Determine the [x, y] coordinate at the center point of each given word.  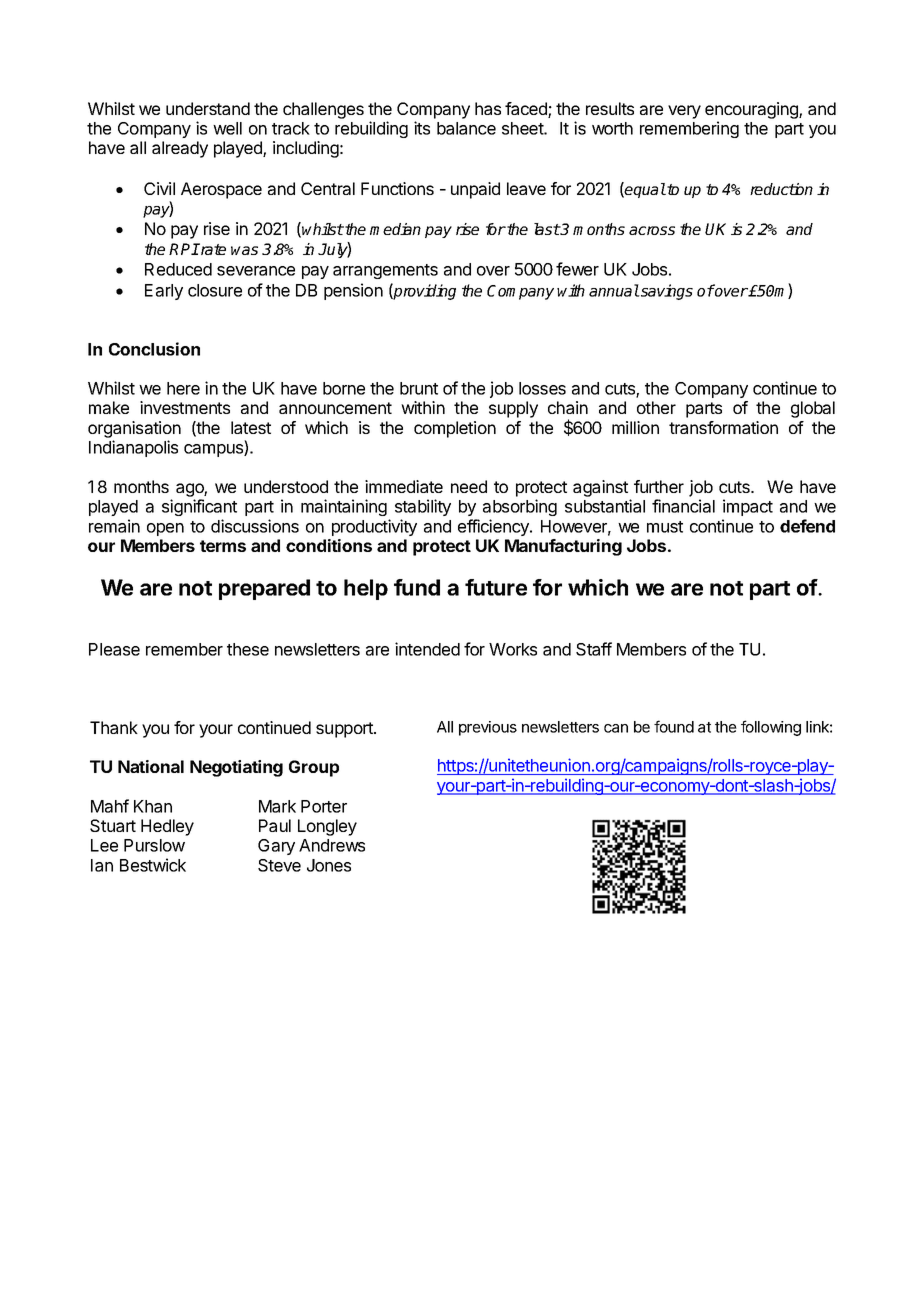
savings [666, 292]
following [771, 728]
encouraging [752, 110]
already [180, 149]
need [469, 486]
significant [199, 507]
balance [466, 128]
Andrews [332, 845]
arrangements [385, 271]
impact [748, 507]
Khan [153, 806]
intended [427, 649]
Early [164, 292]
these [248, 649]
